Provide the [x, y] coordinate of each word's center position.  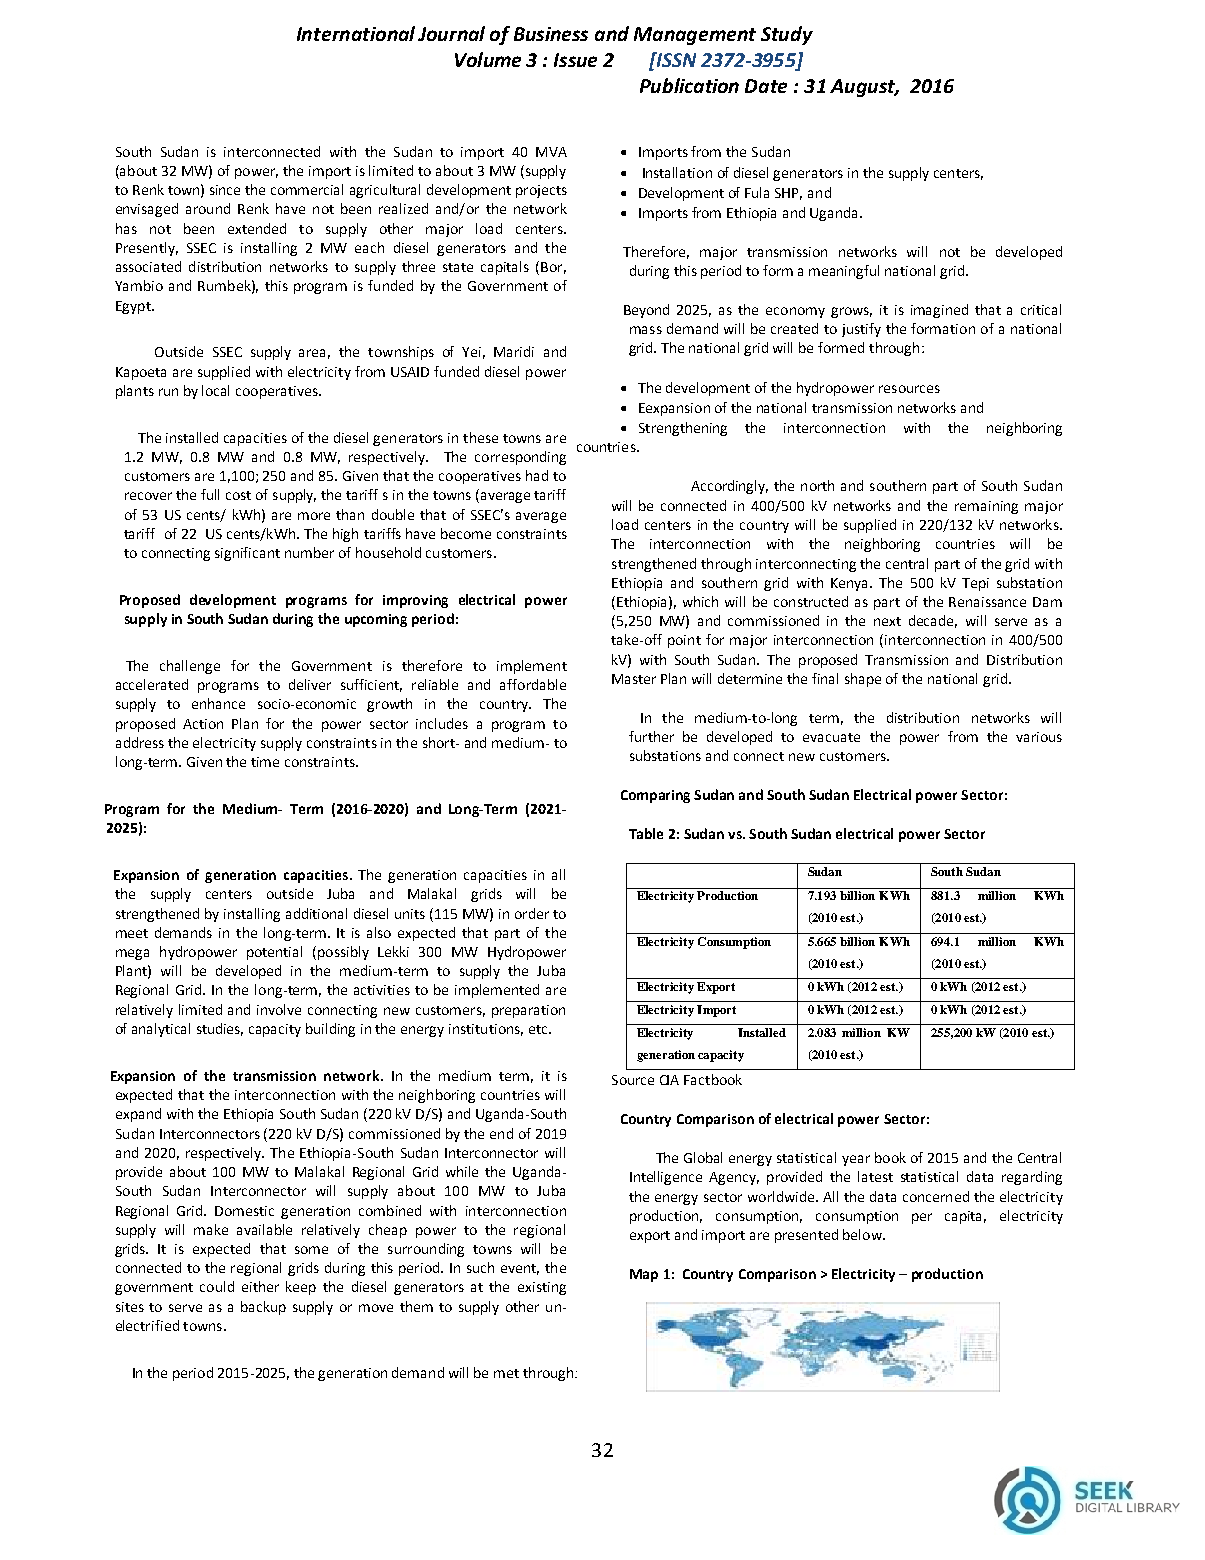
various [1039, 737]
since [225, 190]
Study [787, 35]
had [537, 475]
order [532, 913]
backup [263, 1308]
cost [238, 495]
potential [274, 953]
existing [542, 1288]
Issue [575, 60]
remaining [986, 507]
